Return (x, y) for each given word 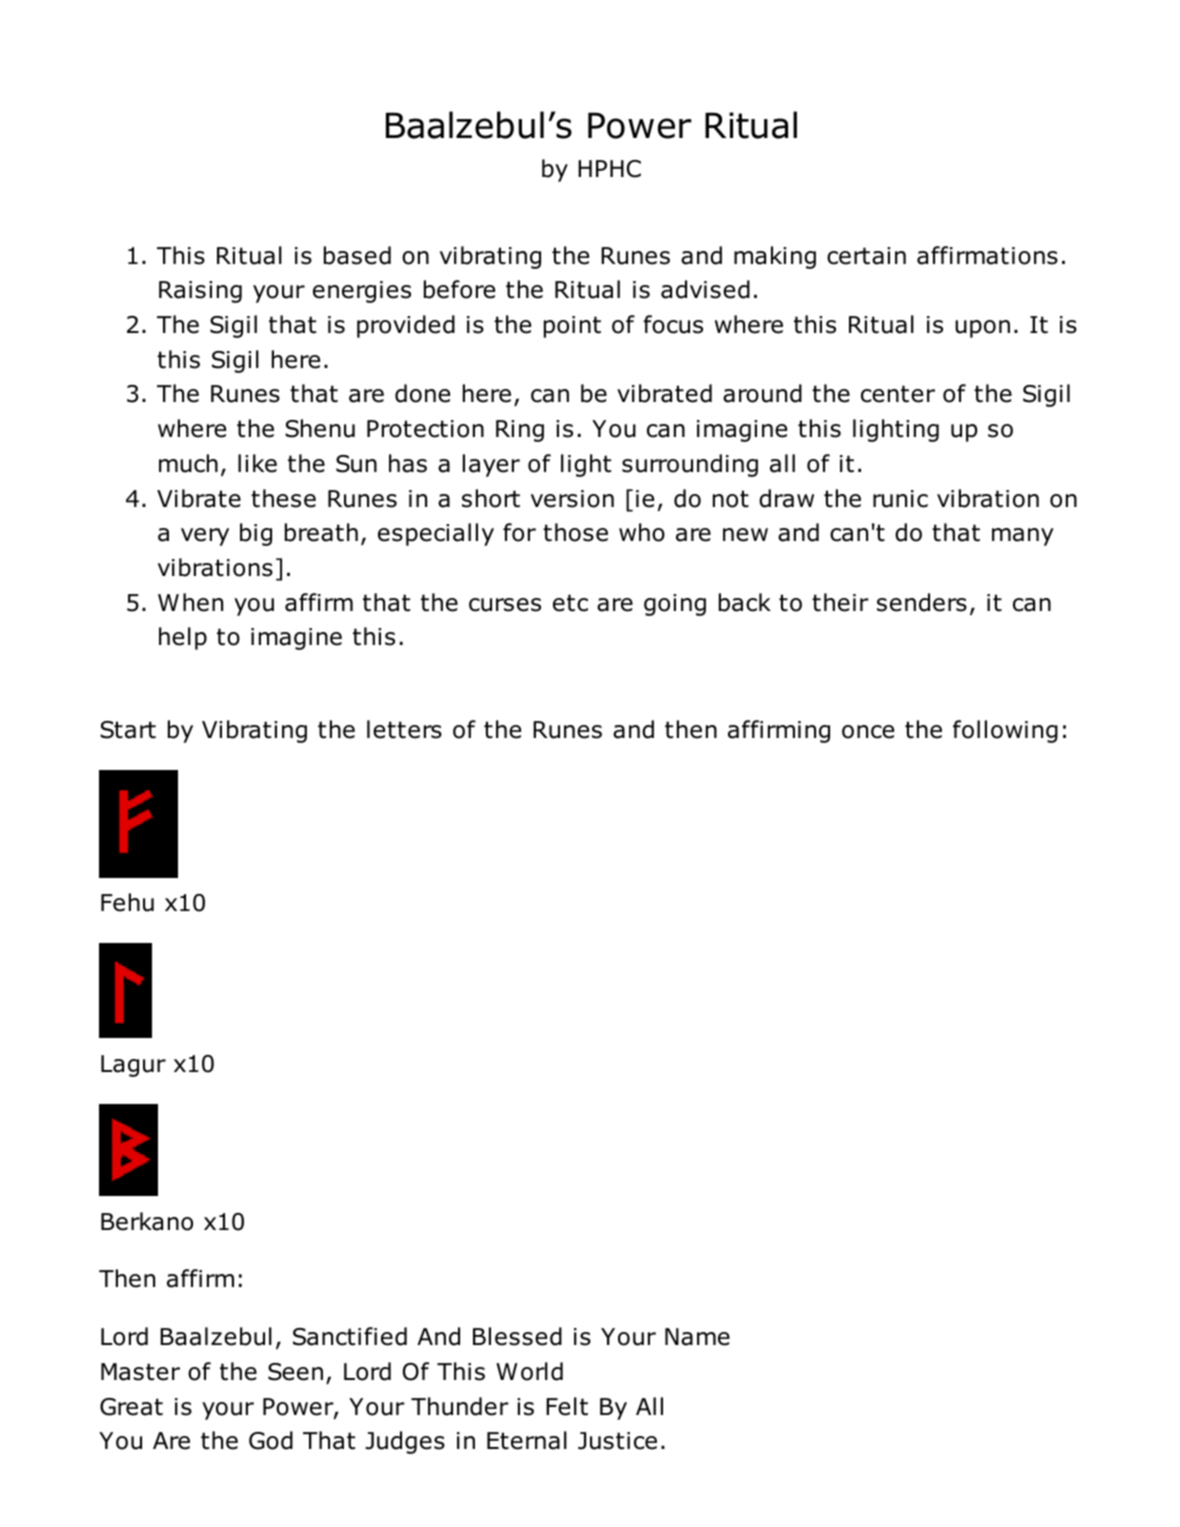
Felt (567, 1406)
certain (866, 256)
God (271, 1440)
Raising (200, 292)
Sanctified (350, 1336)
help (183, 638)
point (572, 327)
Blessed (517, 1336)
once (868, 732)
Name (697, 1337)
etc (570, 603)
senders (922, 602)
